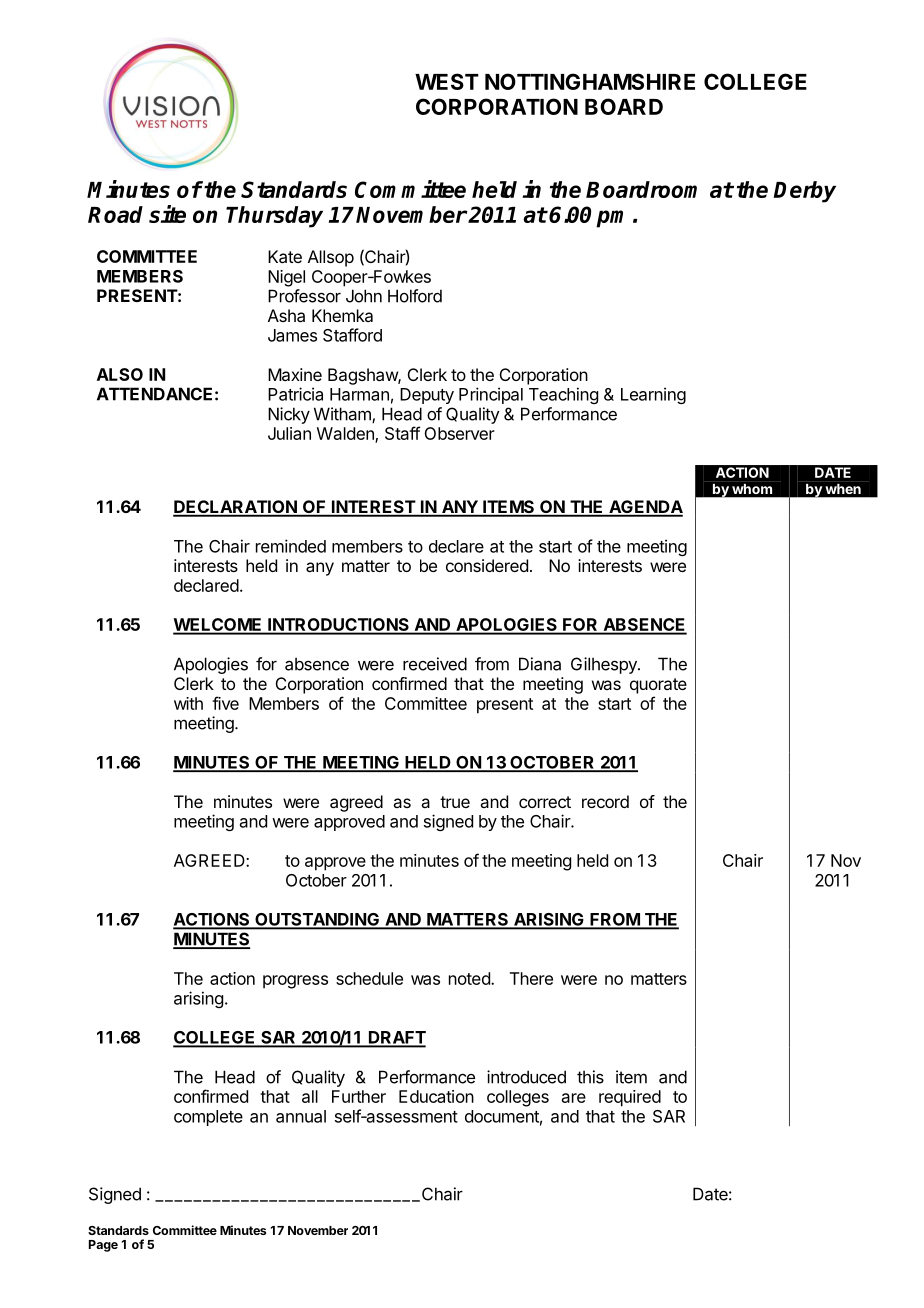  I want to click on true, so click(455, 802).
